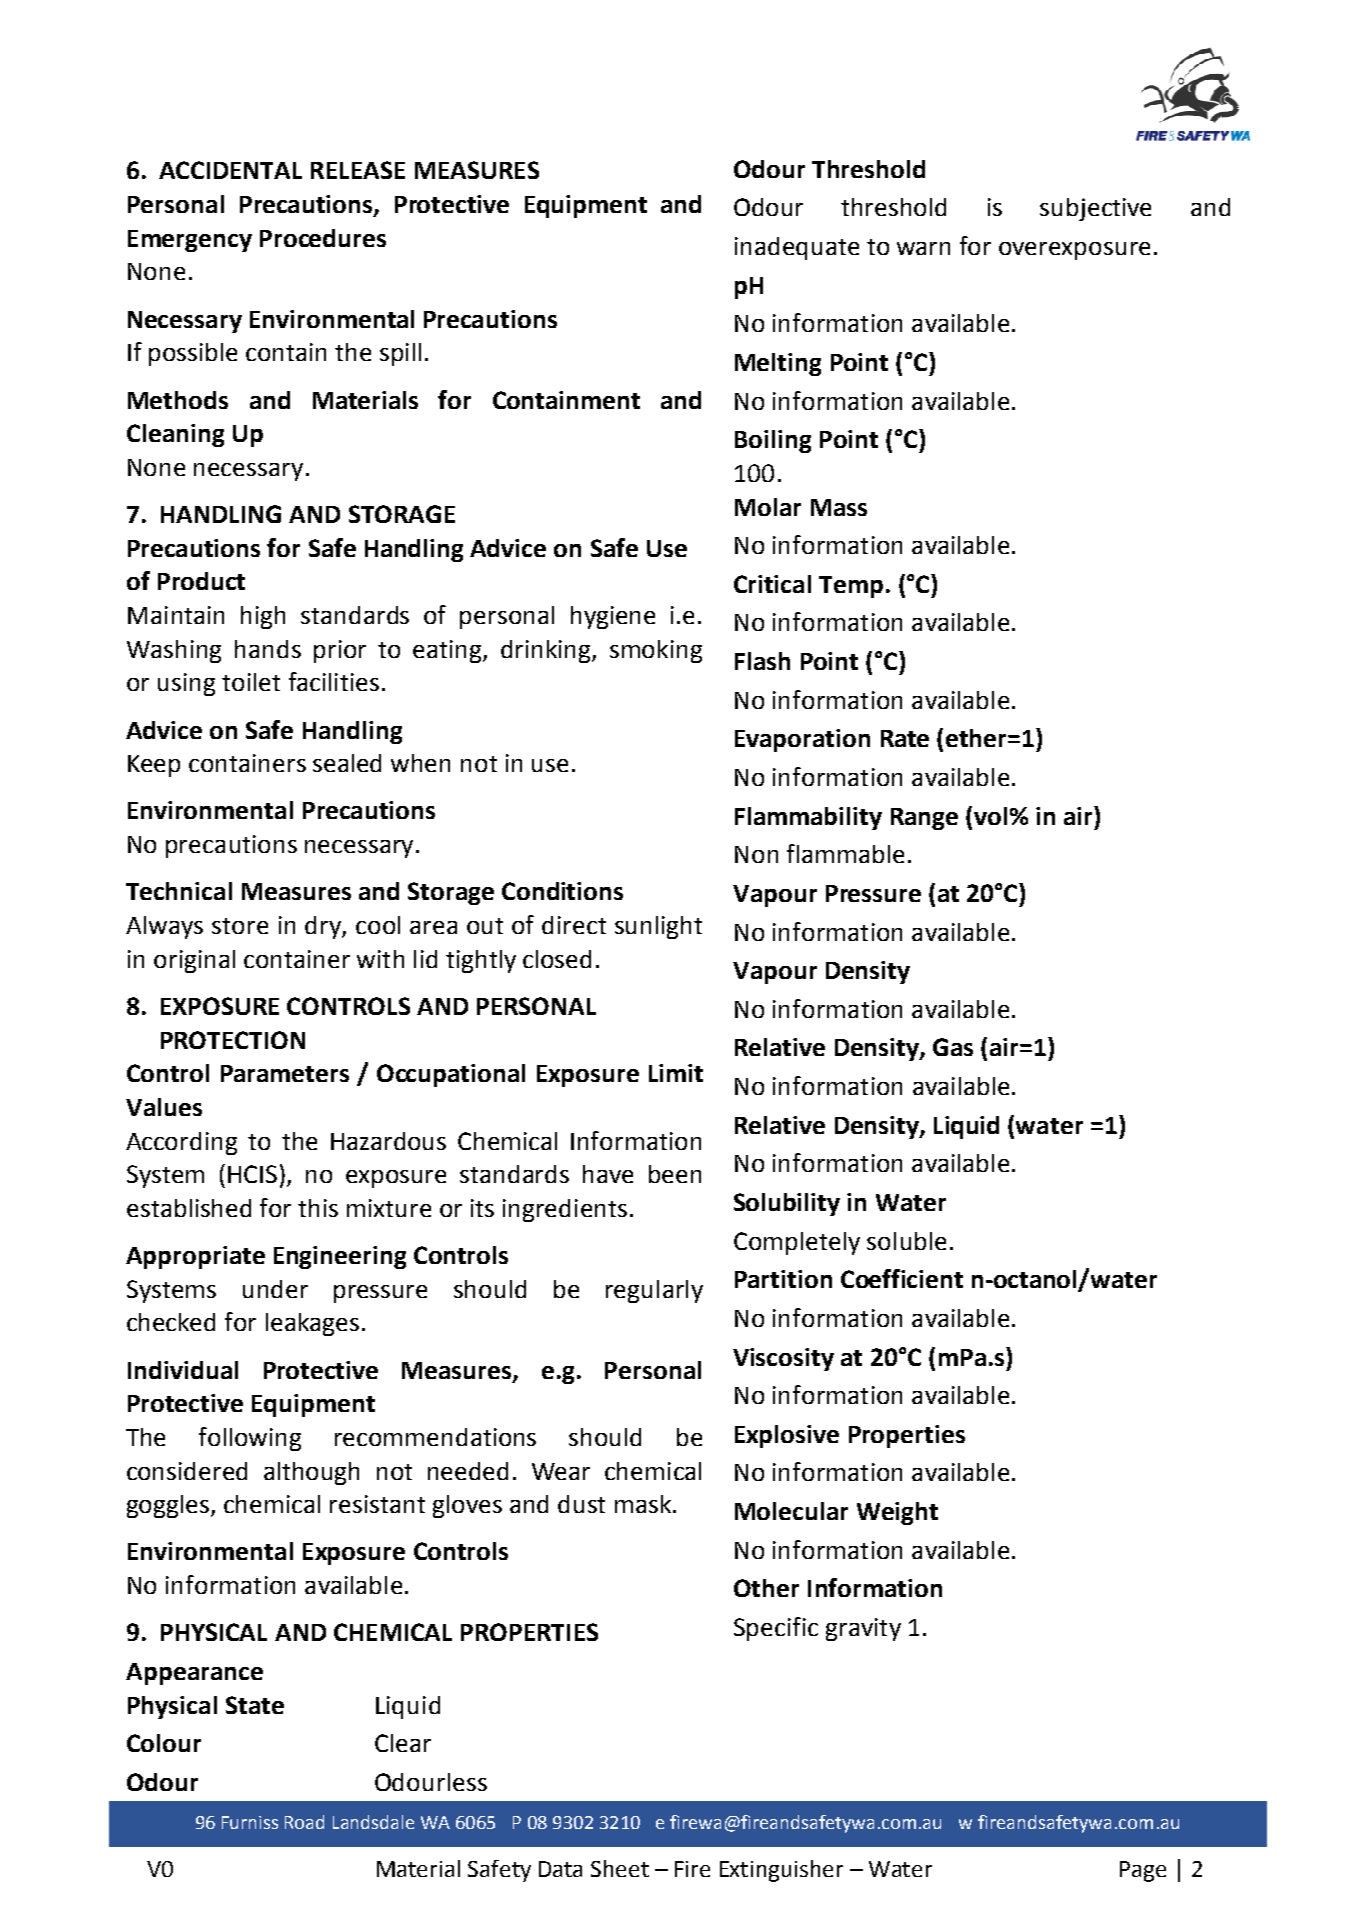  I want to click on Procedures, so click(323, 238).
